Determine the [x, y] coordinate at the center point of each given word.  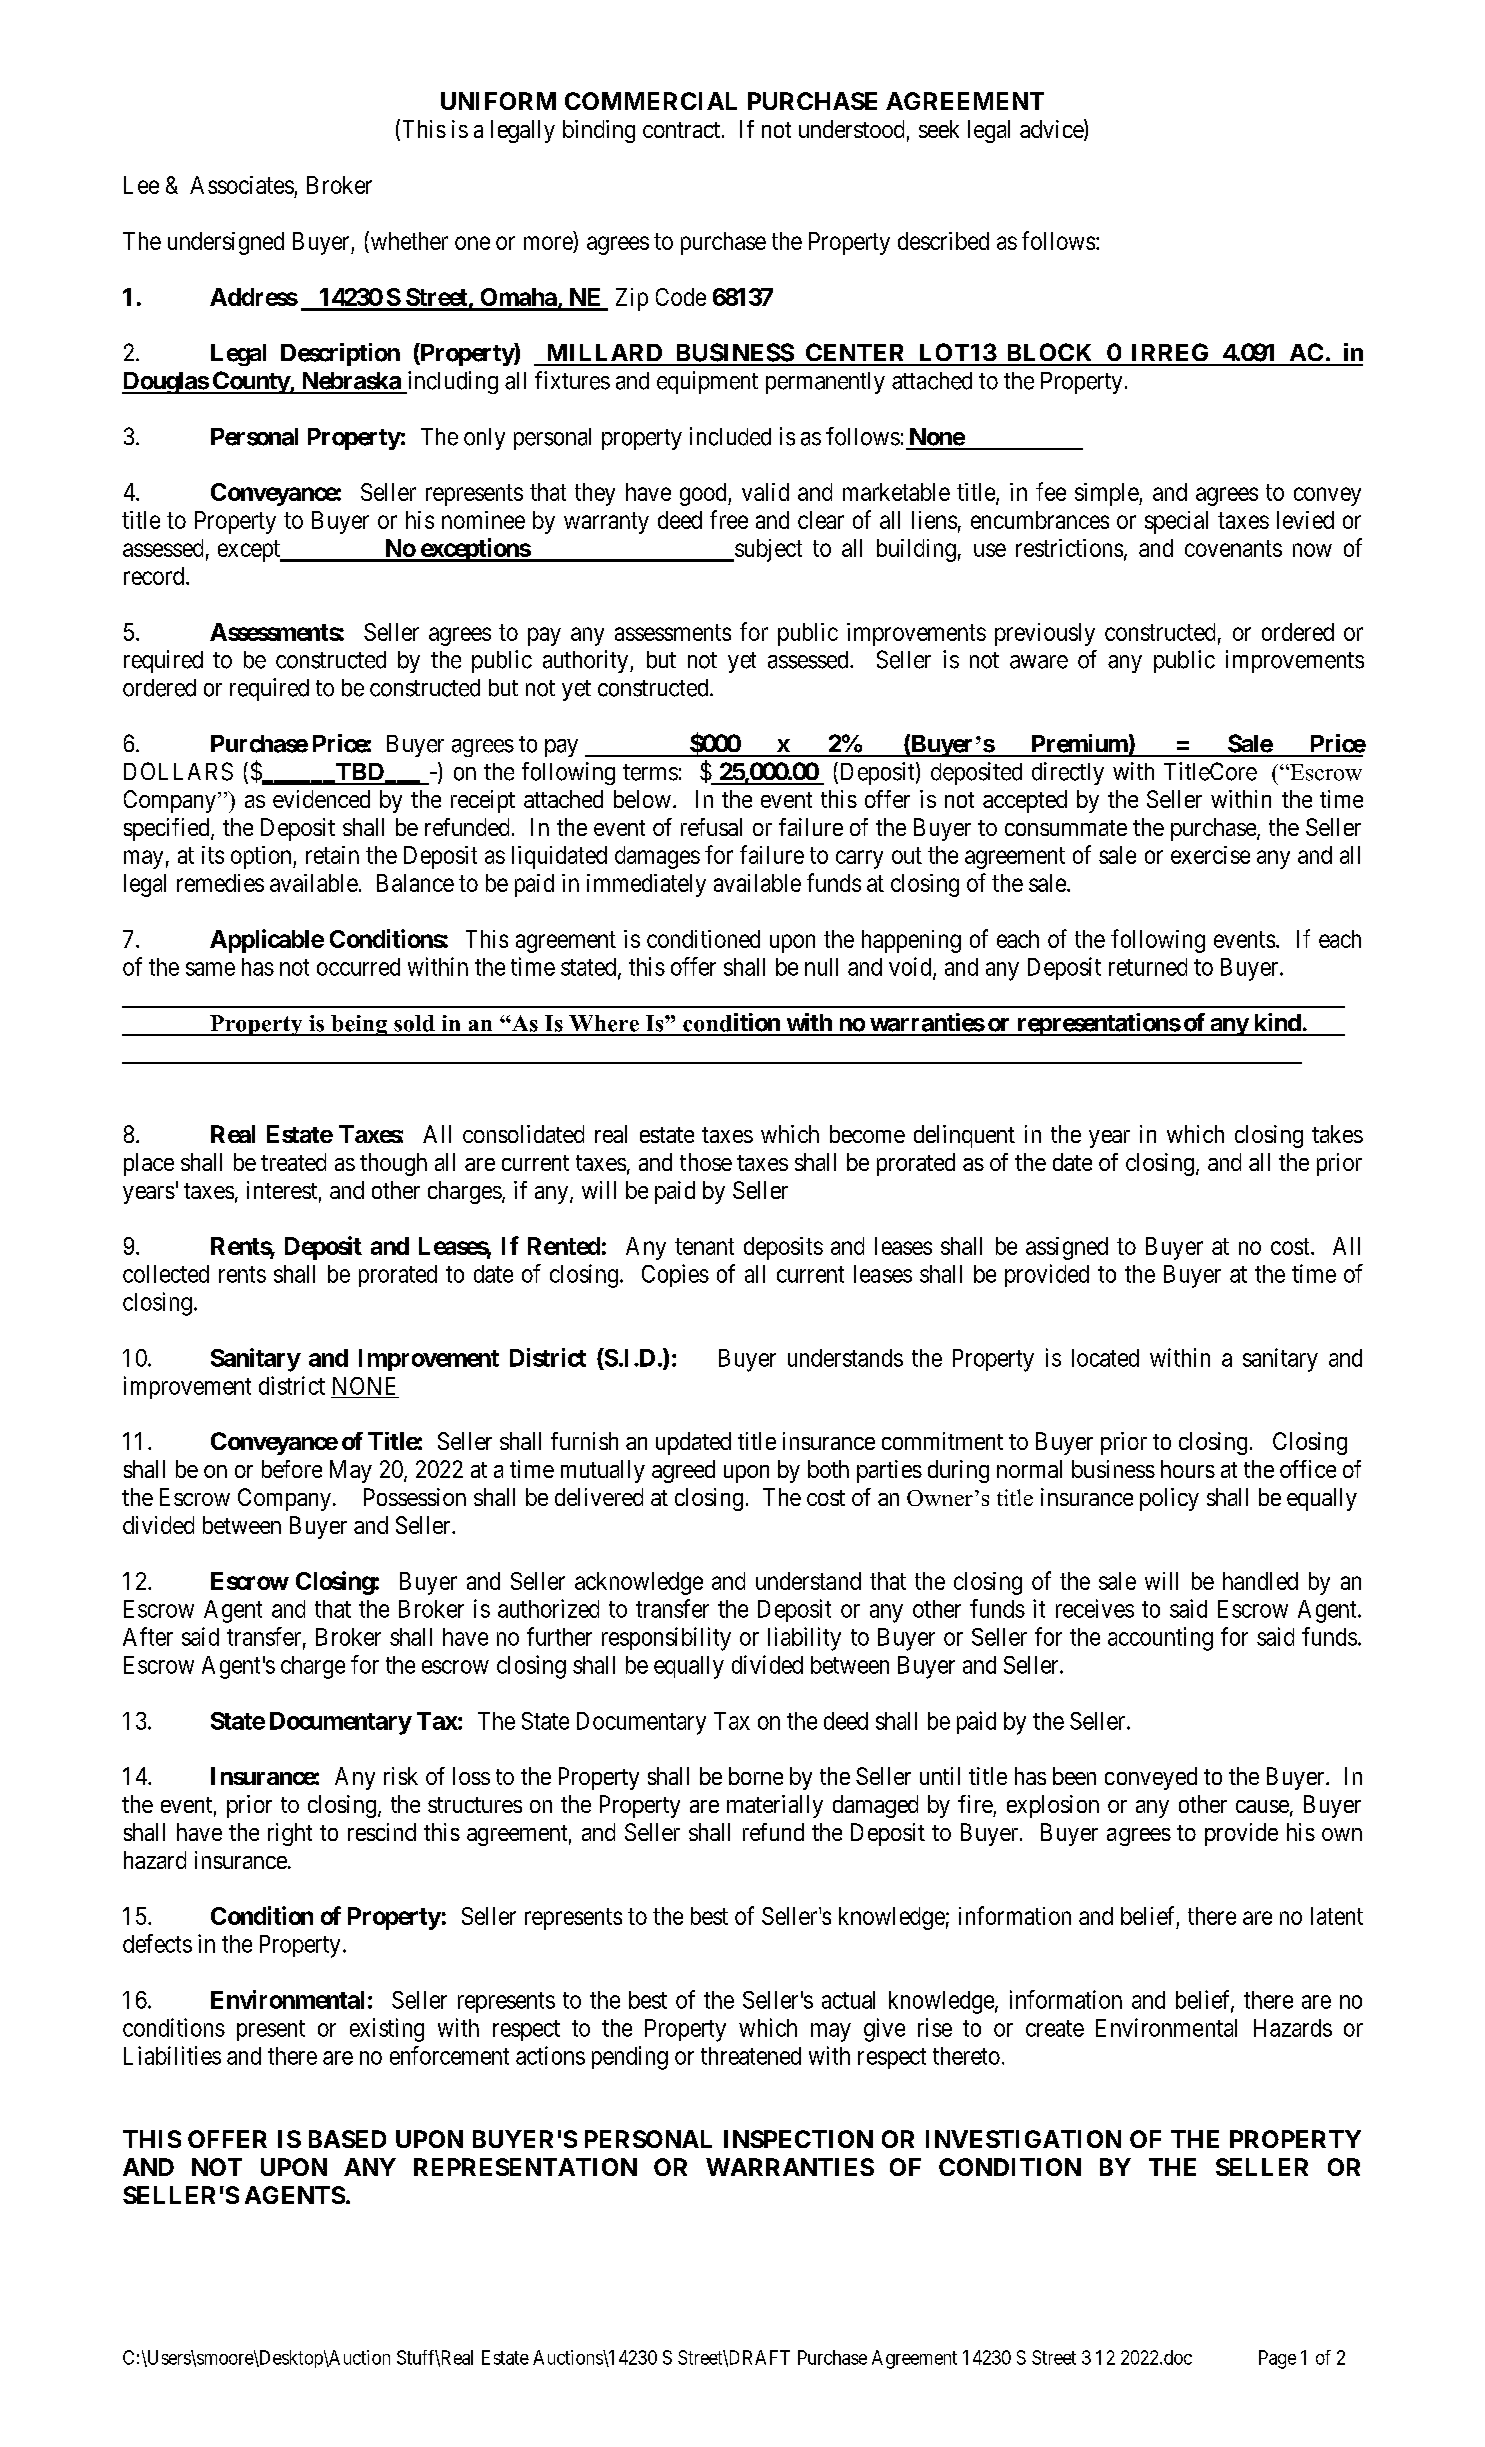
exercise [1210, 855]
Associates [242, 185]
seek [939, 129]
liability [804, 1639]
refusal [711, 827]
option [262, 857]
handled [1260, 1581]
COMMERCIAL [651, 101]
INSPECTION [798, 2139]
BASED [347, 2139]
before [292, 1469]
